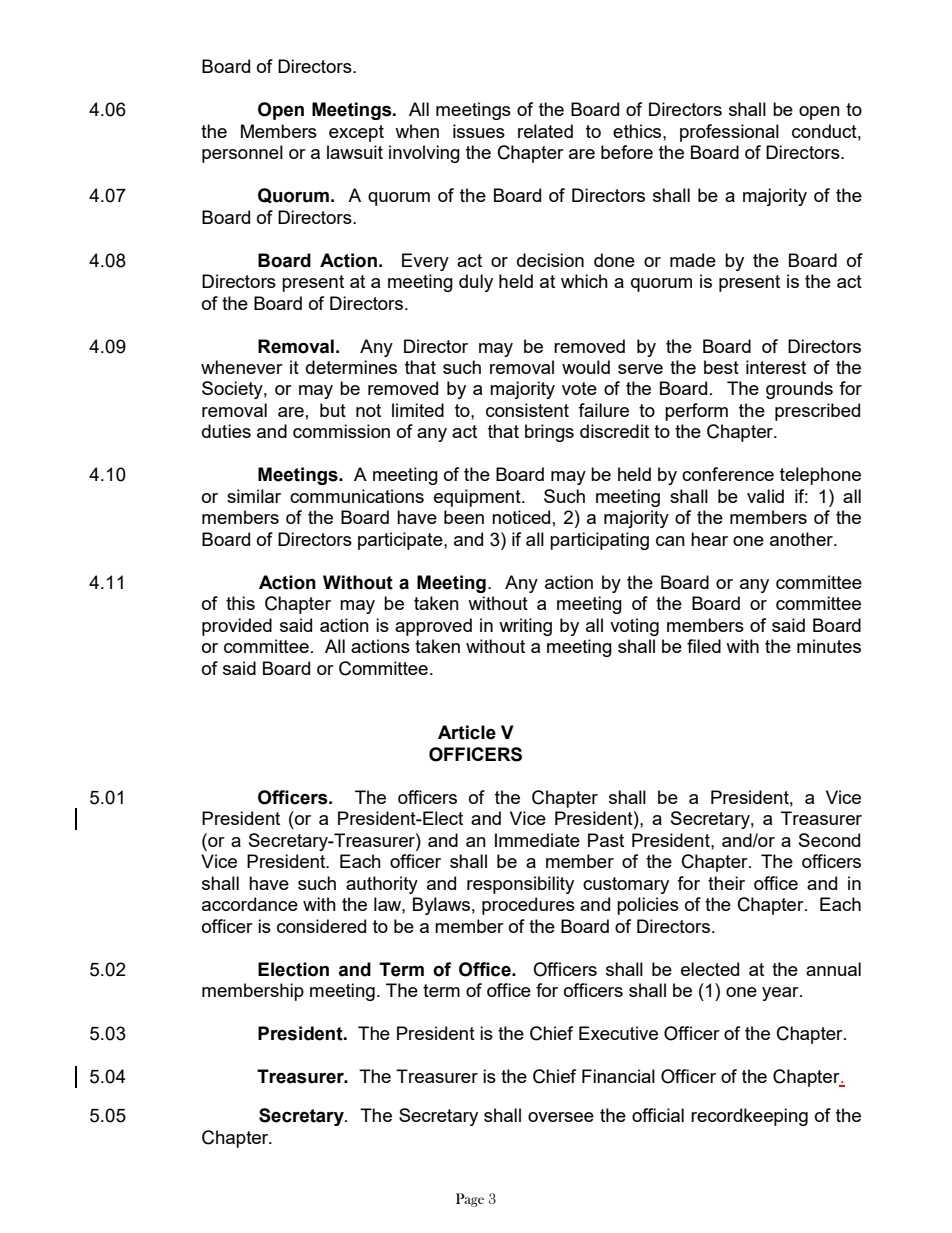 This screenshot has height=1233, width=952. I want to click on their, so click(726, 883).
